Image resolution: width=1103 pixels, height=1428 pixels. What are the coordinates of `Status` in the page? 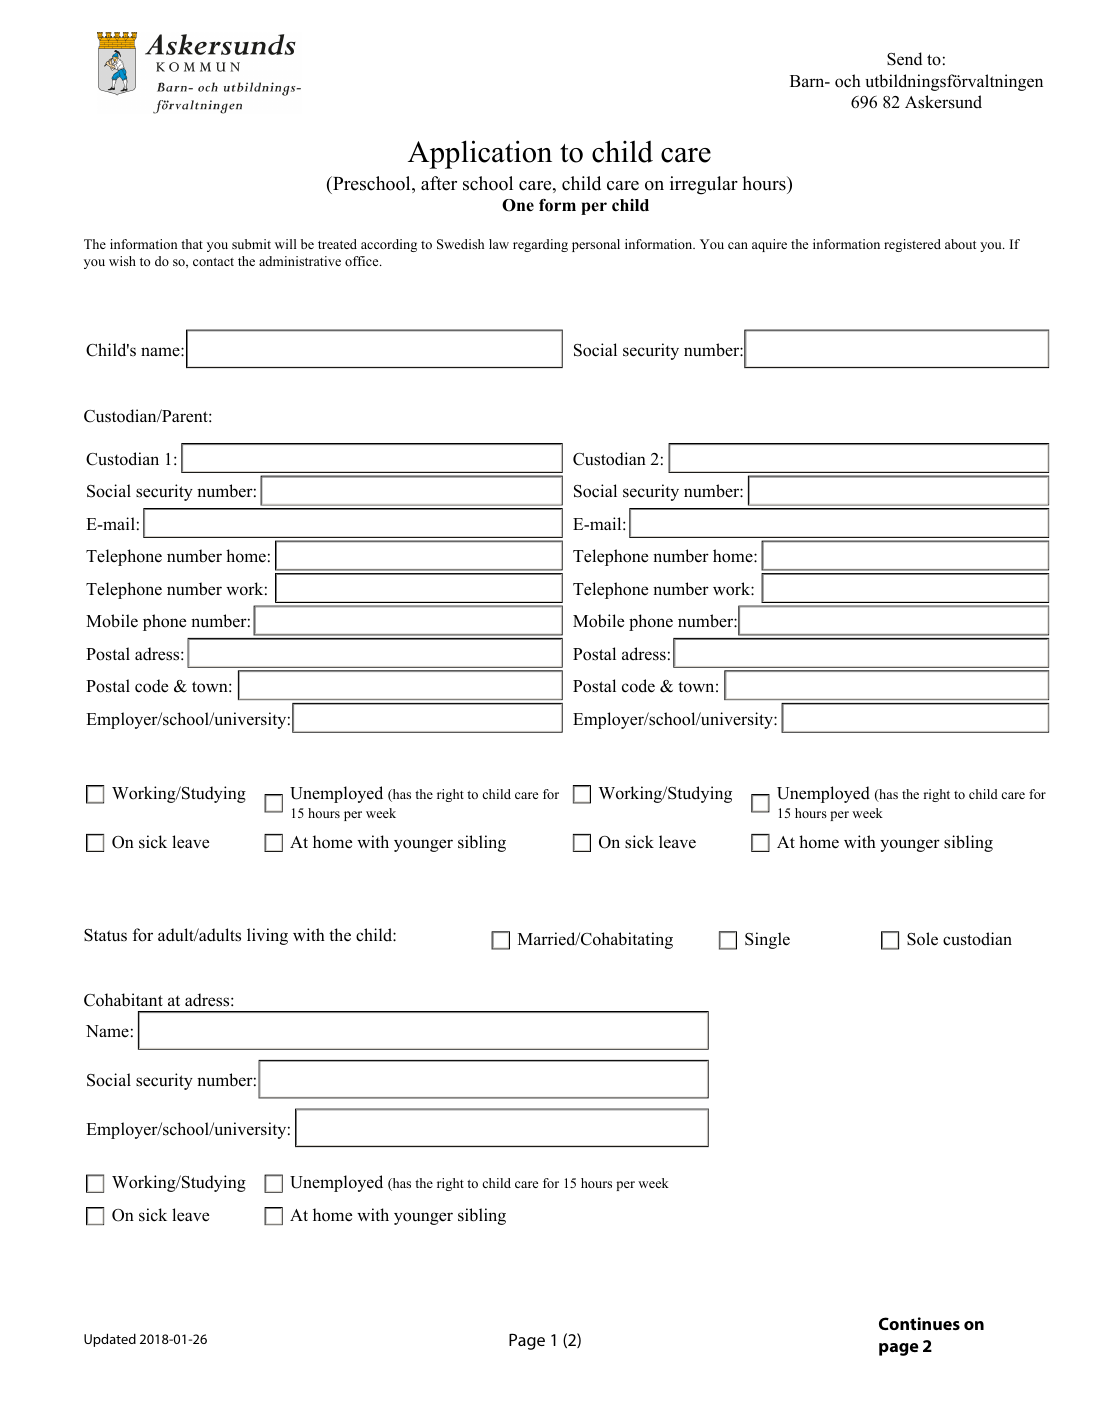 It's located at (105, 935).
